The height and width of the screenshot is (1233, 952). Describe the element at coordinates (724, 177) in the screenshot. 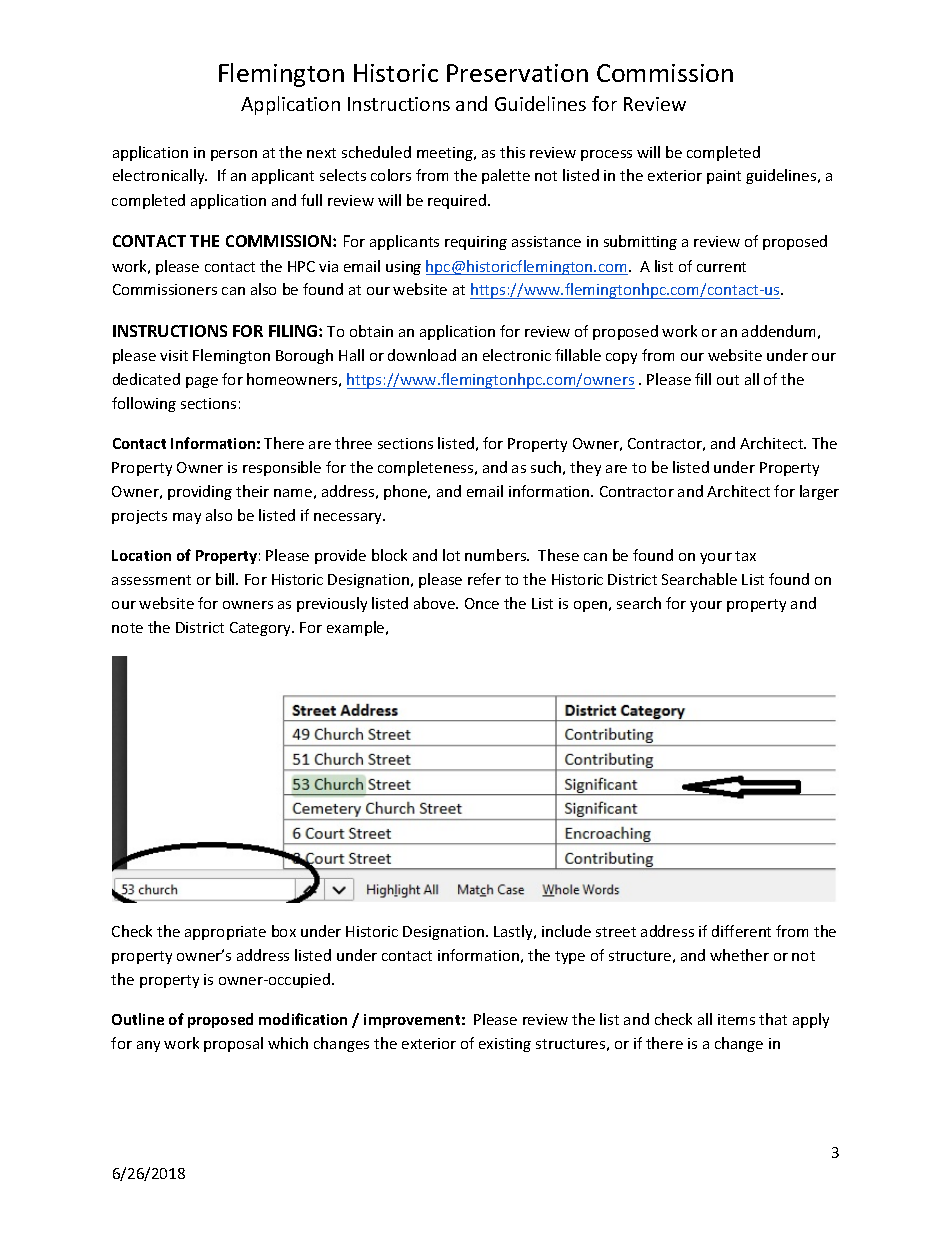

I see `paint` at that location.
